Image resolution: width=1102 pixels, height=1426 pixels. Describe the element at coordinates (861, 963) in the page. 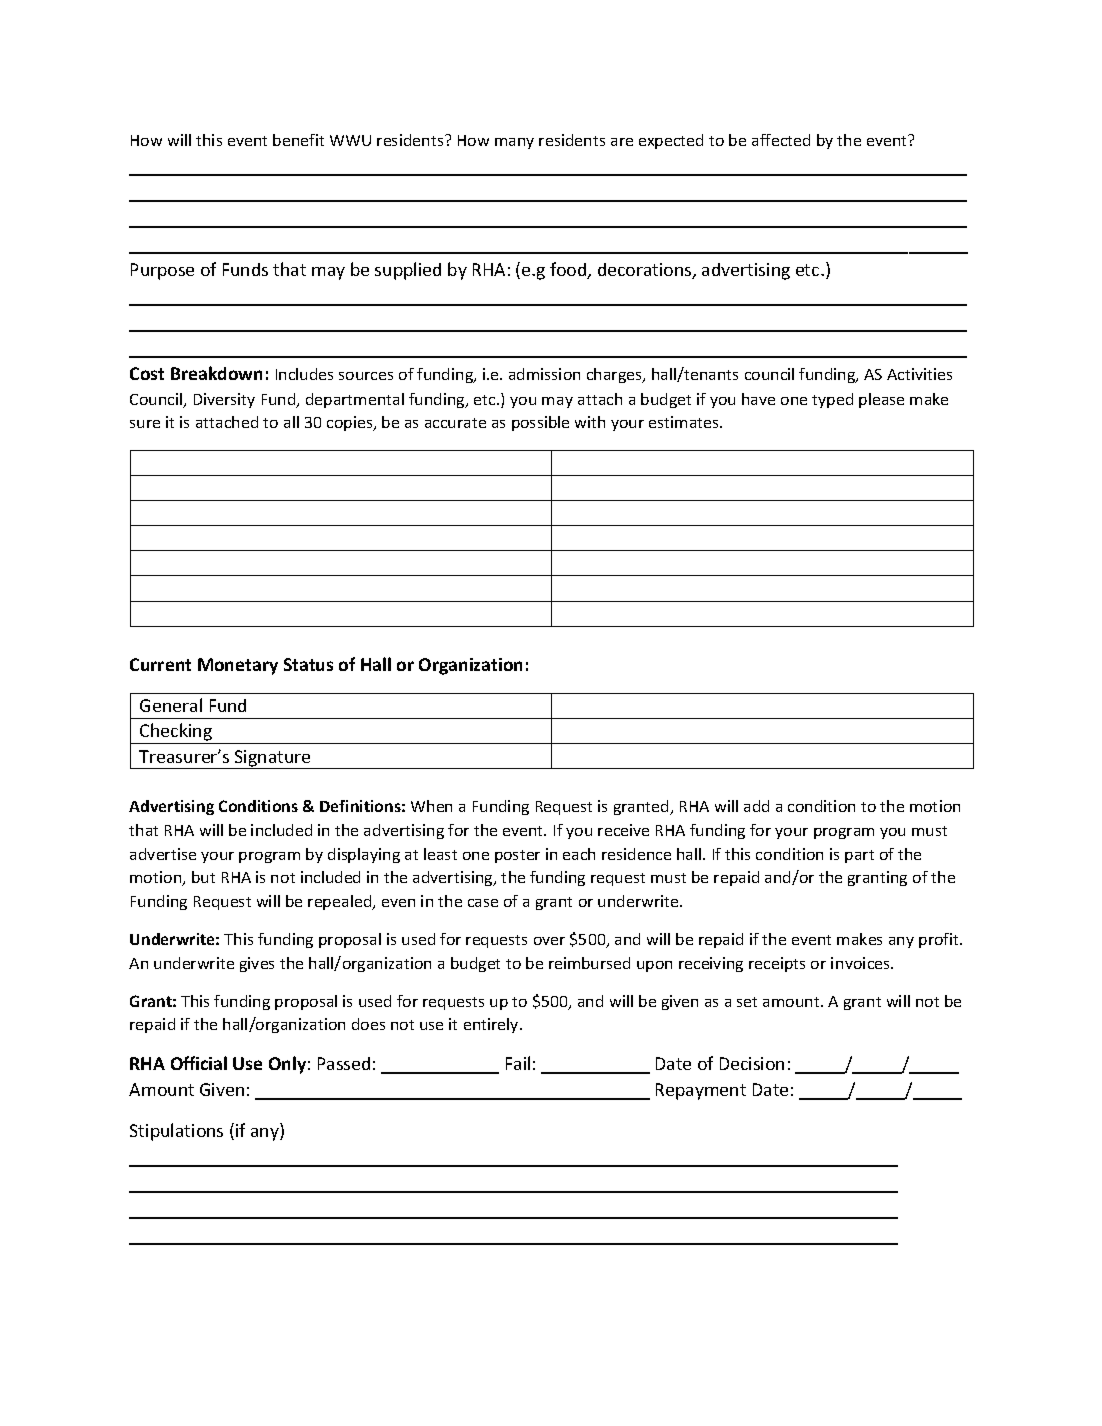

I see `invoices` at that location.
